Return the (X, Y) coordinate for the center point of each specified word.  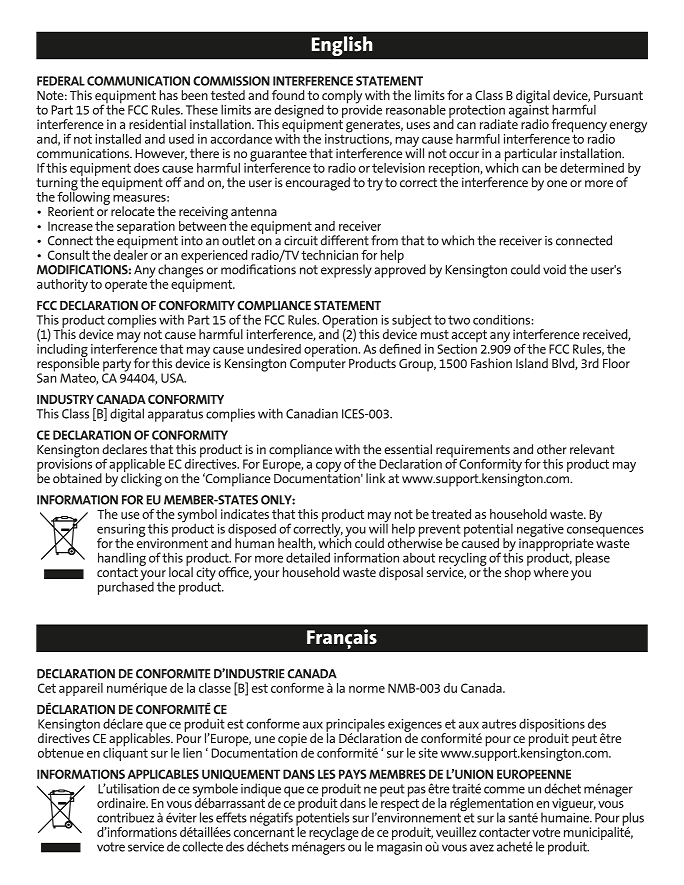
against (529, 111)
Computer (318, 364)
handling (122, 559)
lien (192, 753)
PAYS (352, 774)
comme (504, 790)
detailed (308, 557)
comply (342, 98)
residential (157, 124)
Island (532, 363)
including (62, 350)
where (551, 572)
